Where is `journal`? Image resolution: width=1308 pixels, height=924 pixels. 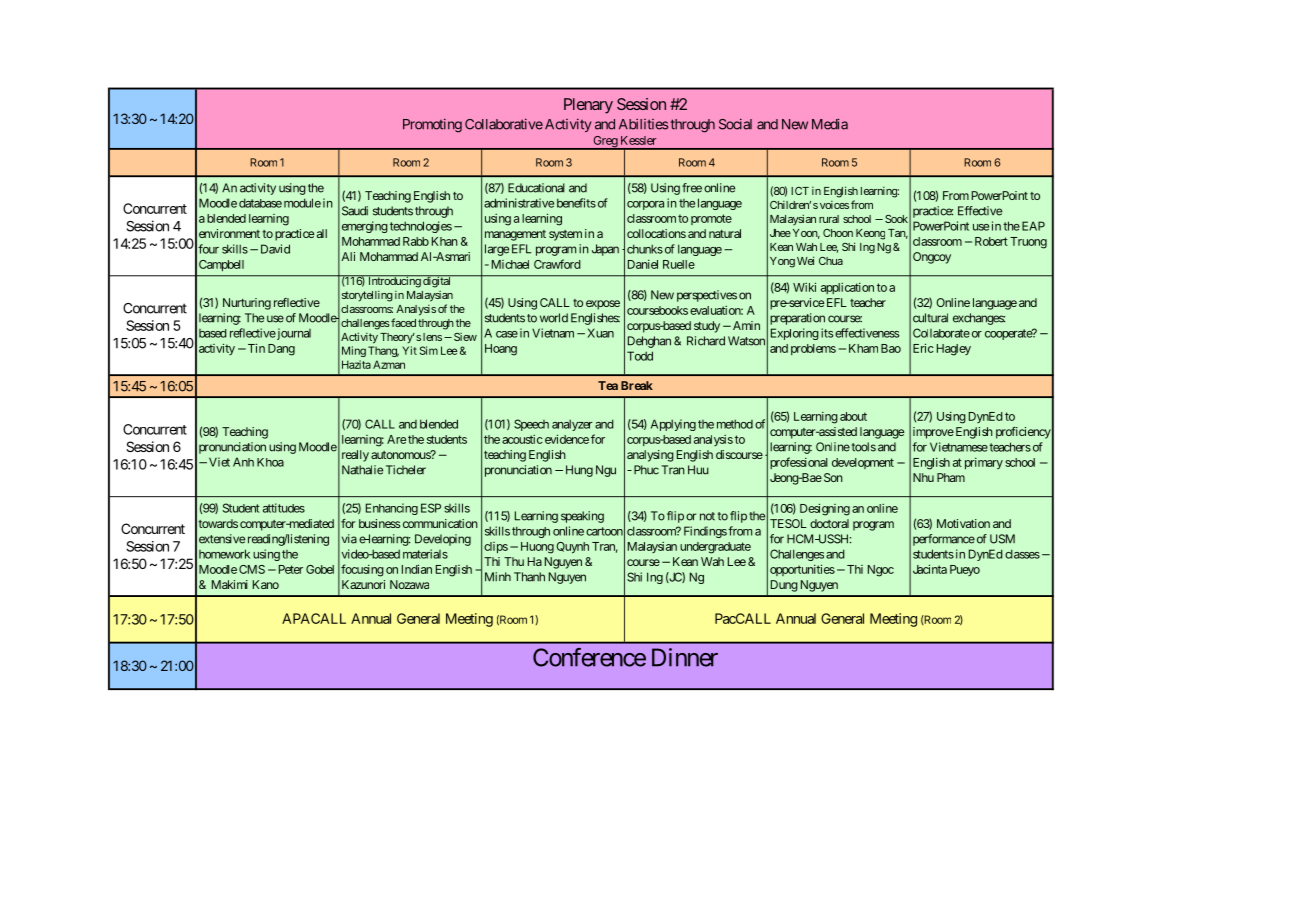 journal is located at coordinates (293, 334).
